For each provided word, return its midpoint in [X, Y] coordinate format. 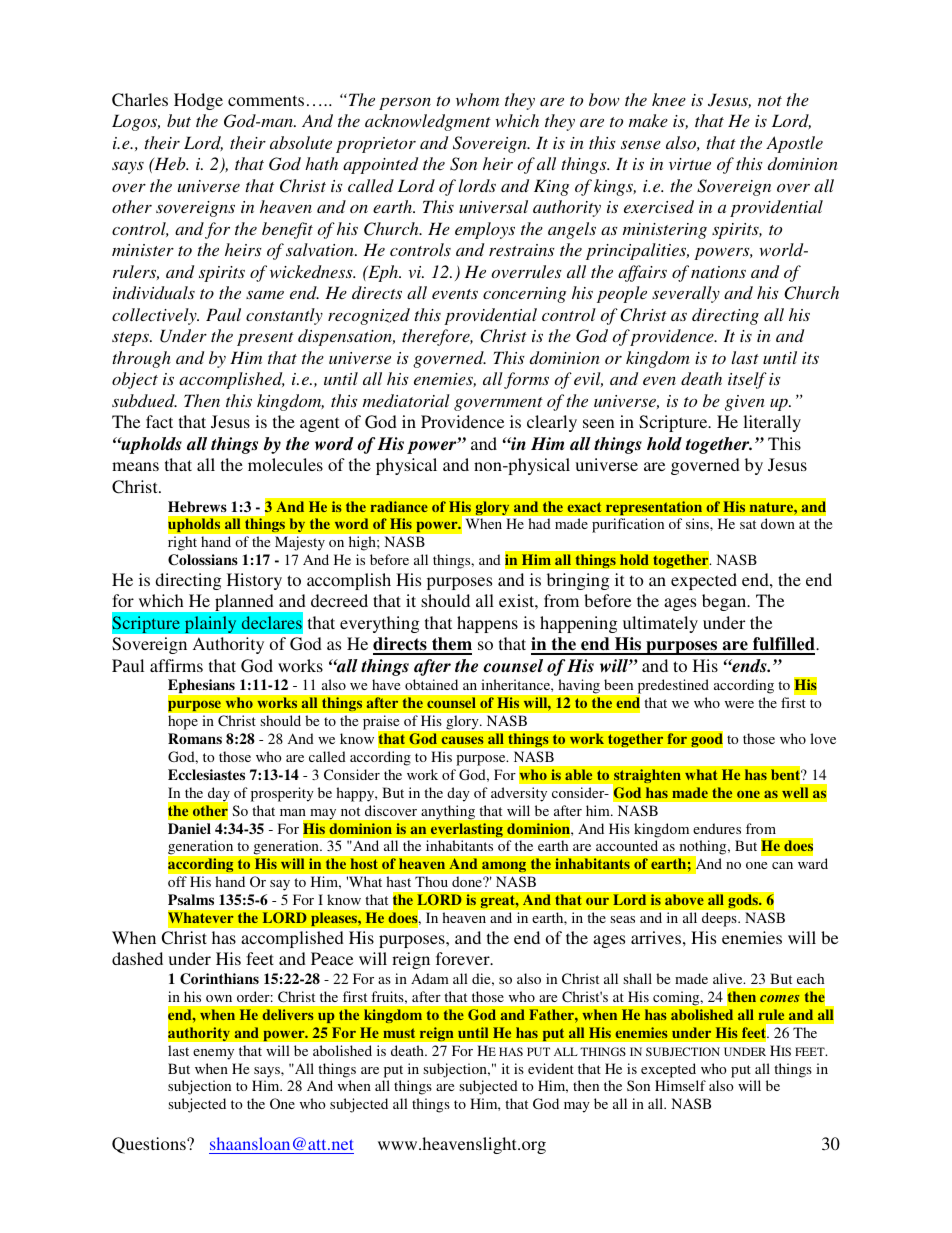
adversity [519, 794]
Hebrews [197, 506]
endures [717, 828]
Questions [150, 1145]
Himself [680, 1085]
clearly [552, 423]
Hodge [198, 101]
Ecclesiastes [206, 774]
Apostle [794, 144]
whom [477, 99]
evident [551, 1068]
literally [772, 423]
